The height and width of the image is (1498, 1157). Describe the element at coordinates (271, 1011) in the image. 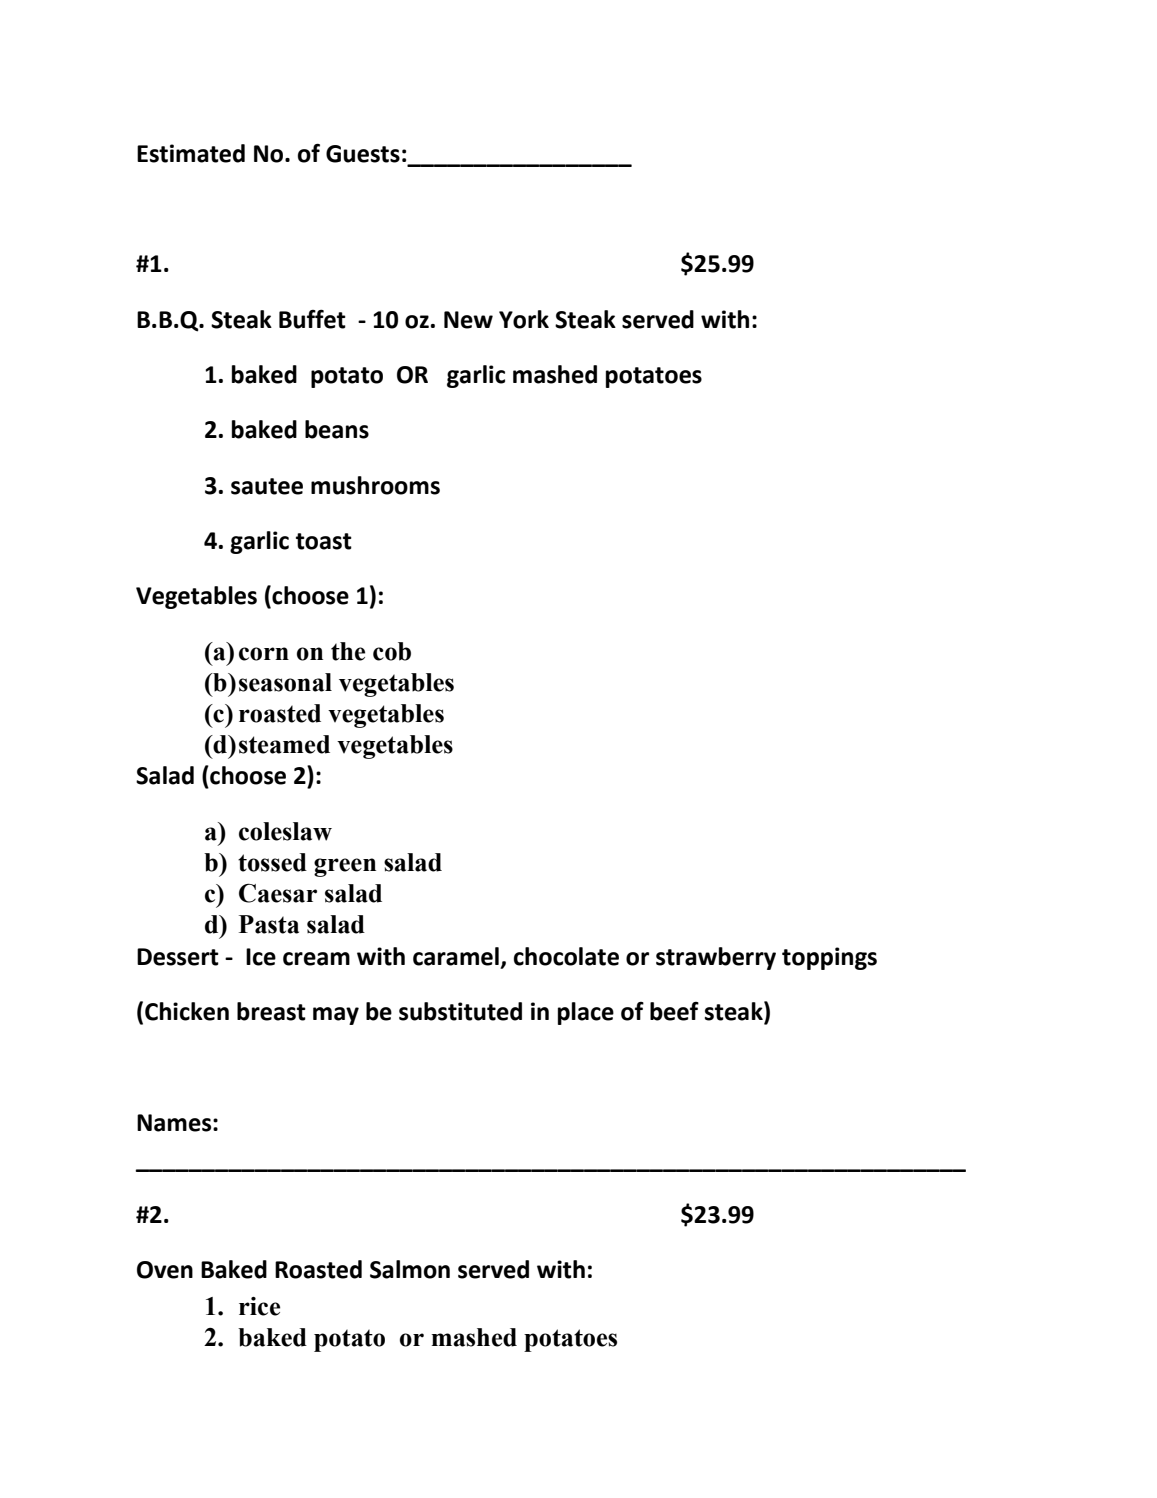

I see `breast` at that location.
